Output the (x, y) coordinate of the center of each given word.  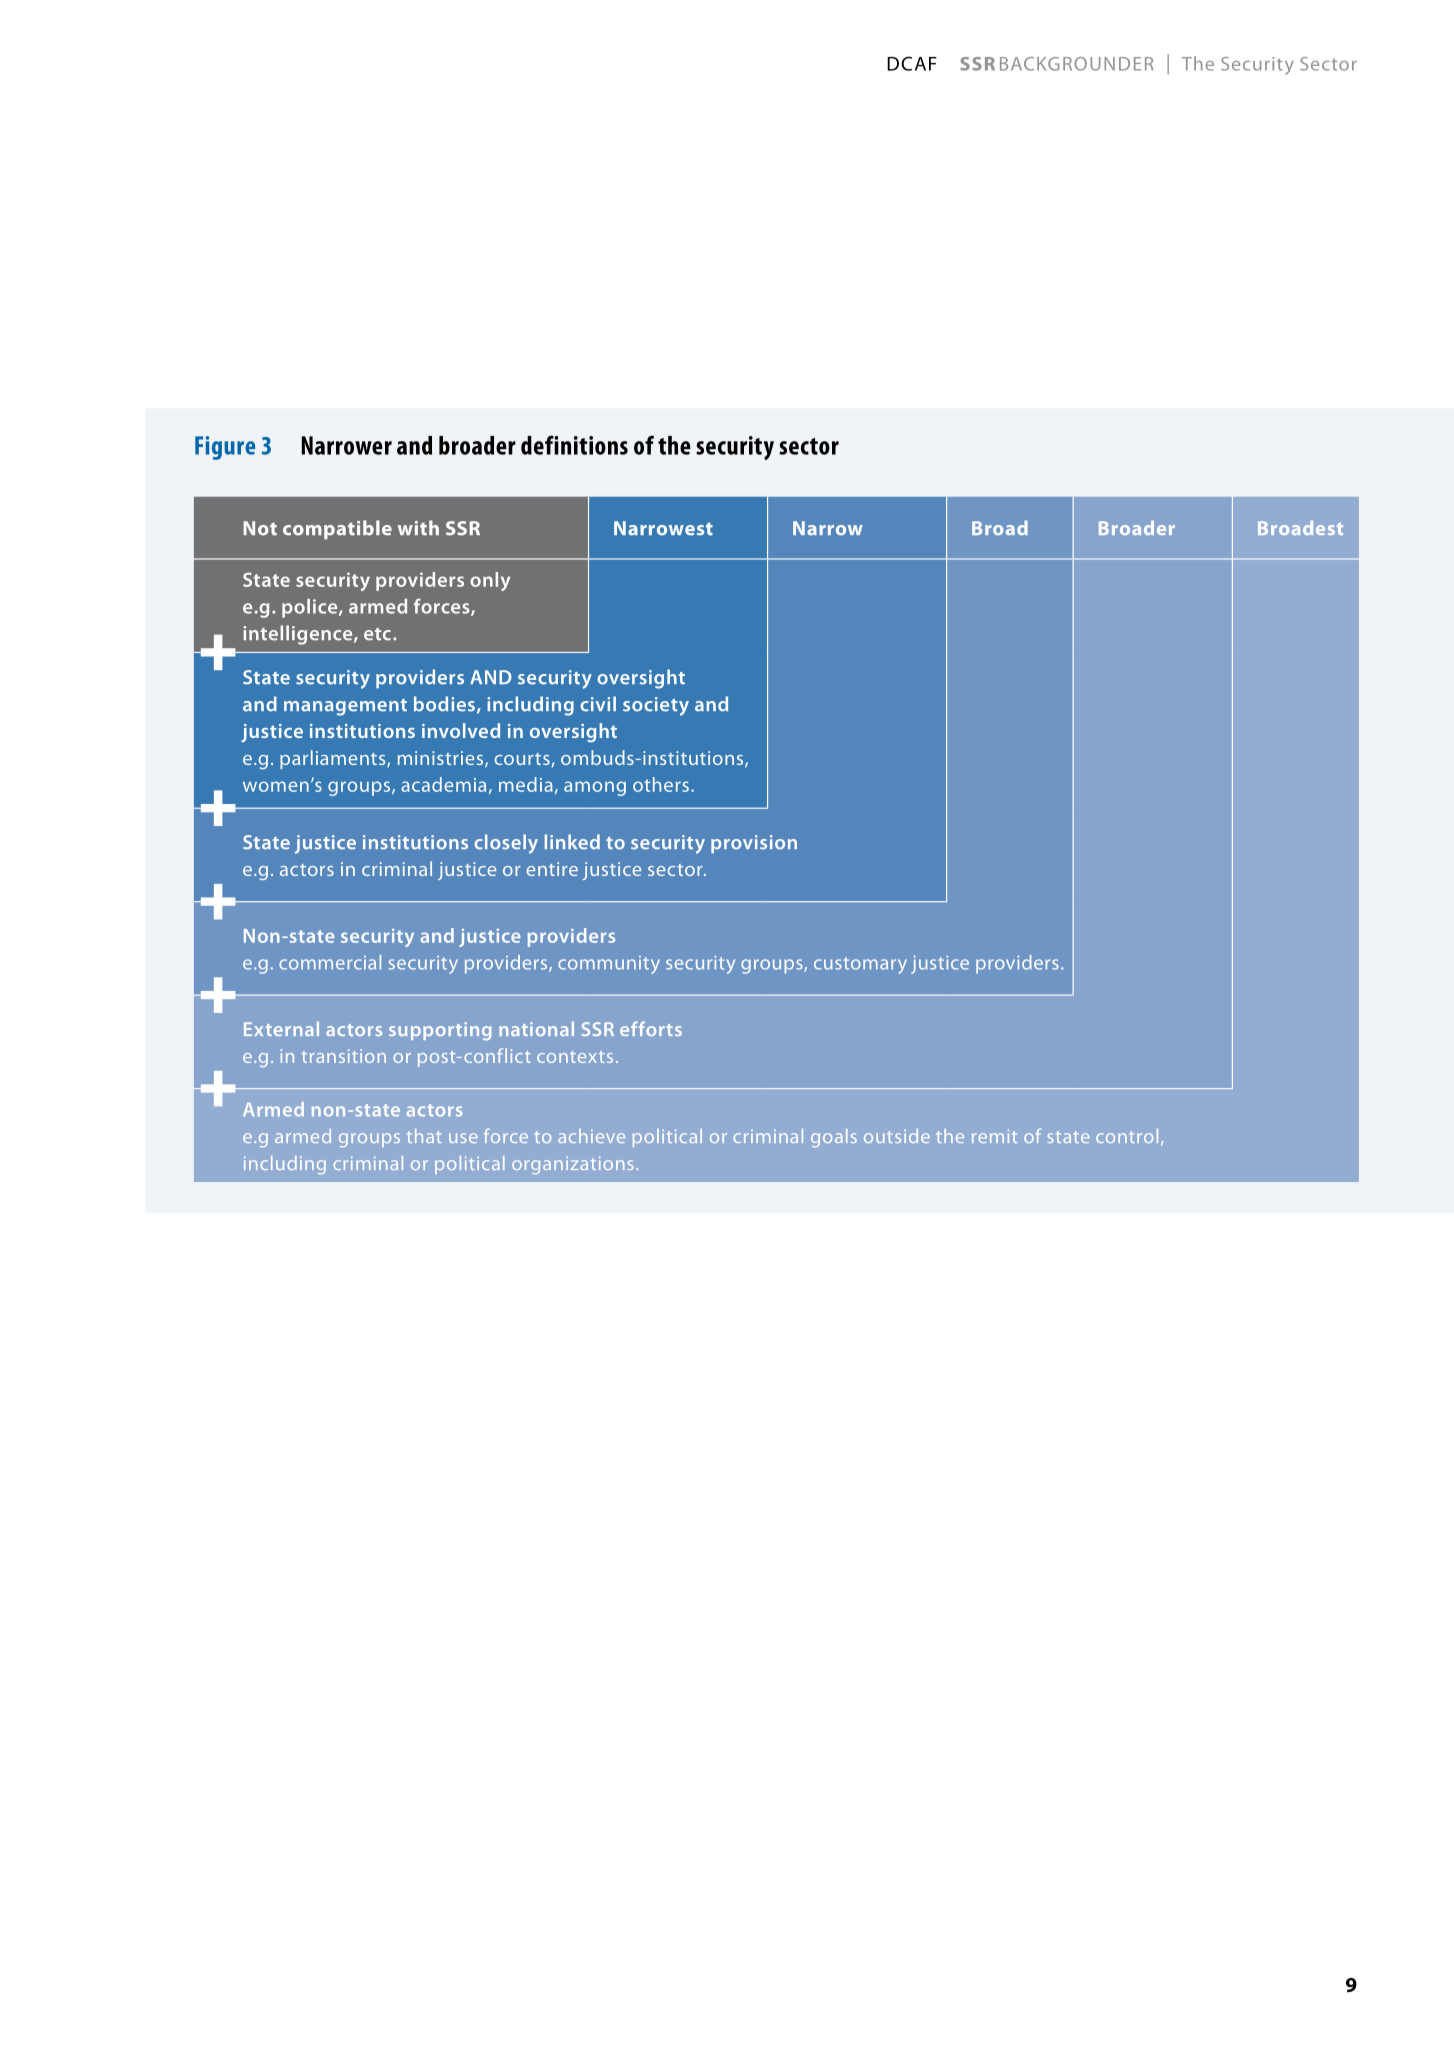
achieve (591, 1136)
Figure (225, 448)
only (490, 581)
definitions (574, 445)
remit (994, 1136)
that (424, 1136)
